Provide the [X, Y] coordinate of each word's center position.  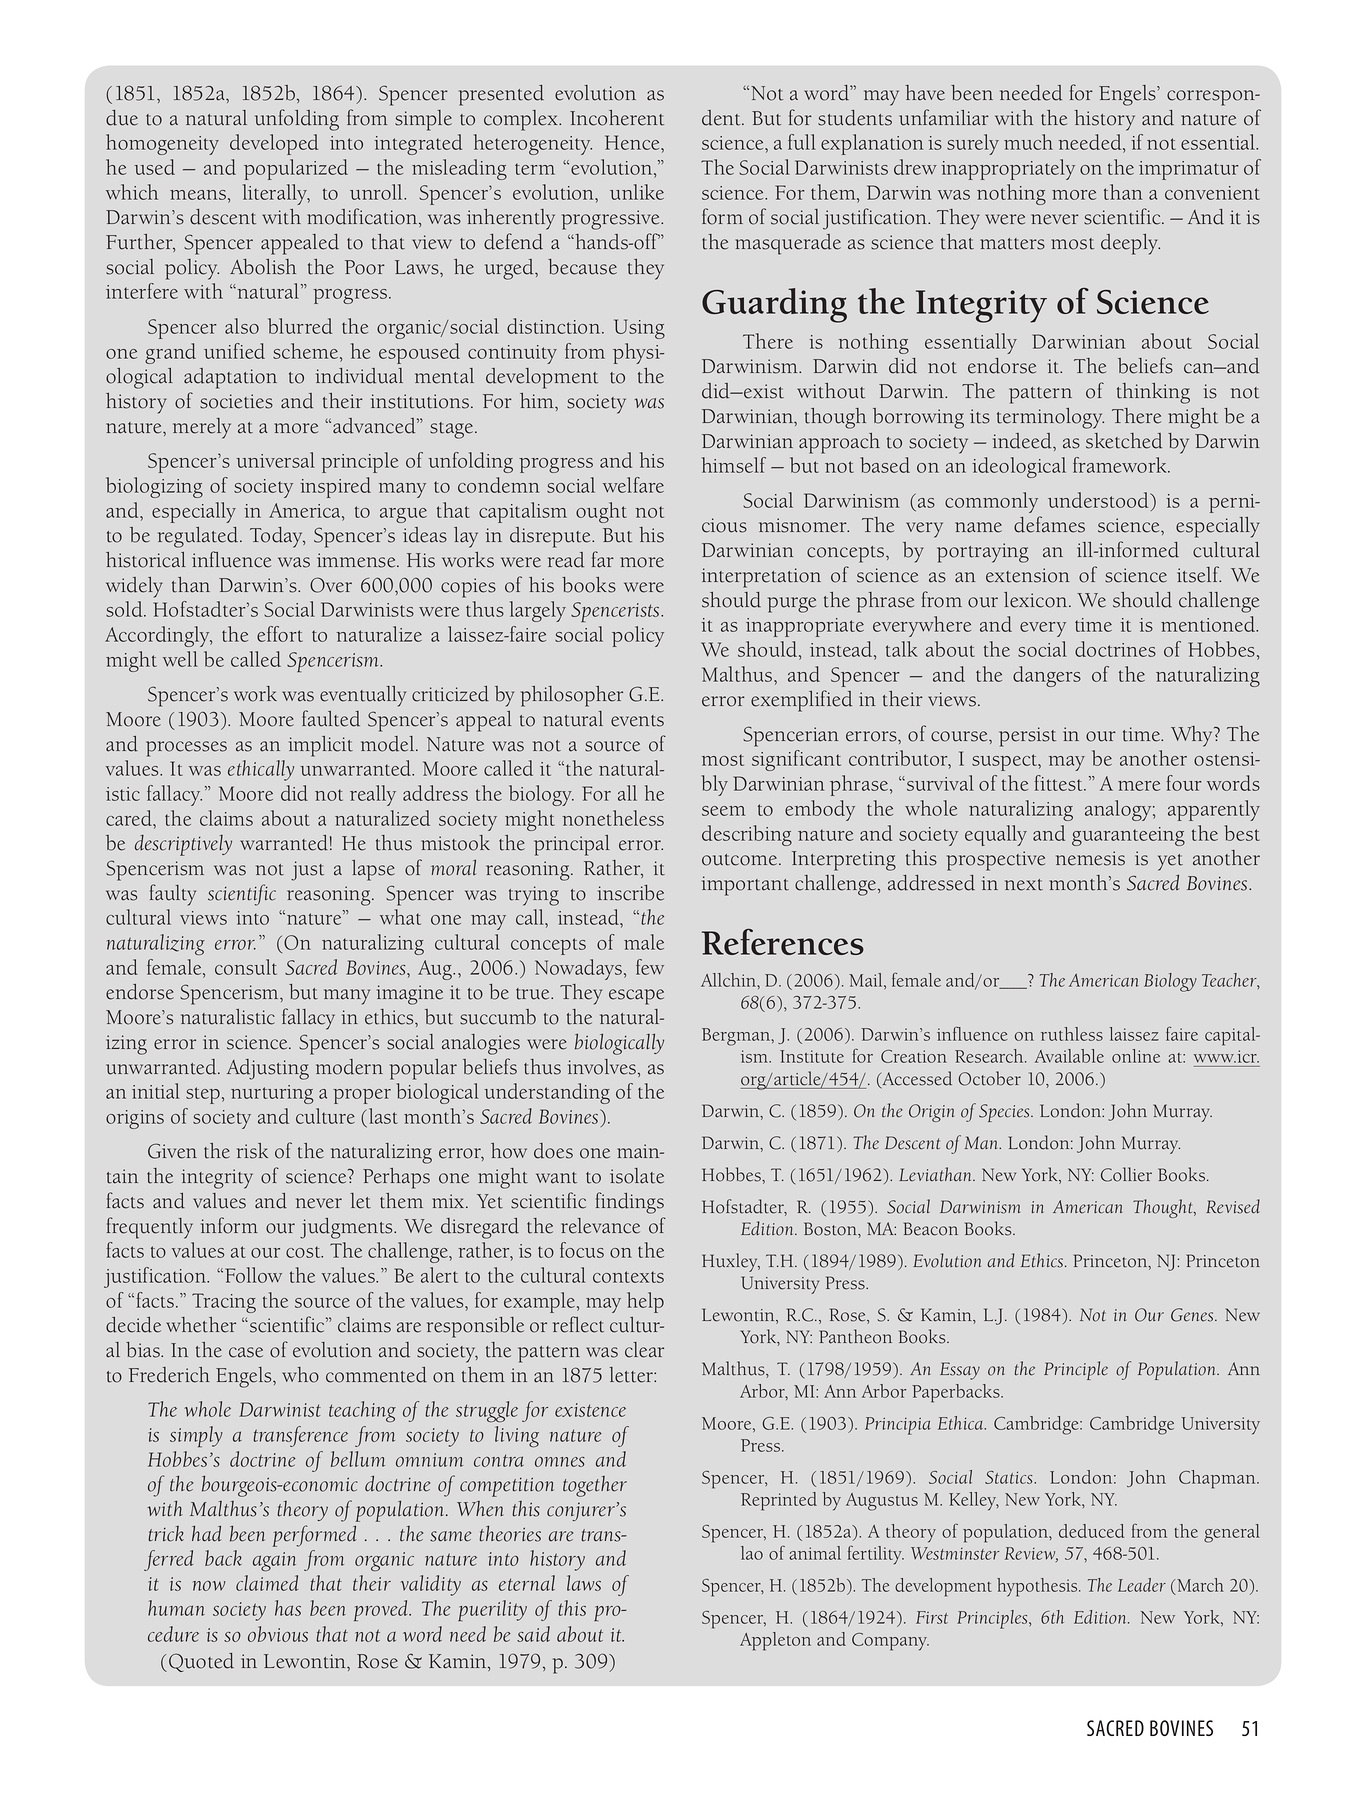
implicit [321, 746]
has [288, 1608]
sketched [1124, 441]
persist [1027, 737]
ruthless [1072, 1034]
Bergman [737, 1037]
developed [274, 144]
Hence [633, 142]
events [637, 721]
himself [734, 465]
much [1028, 142]
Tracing [224, 1303]
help [645, 1302]
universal [275, 460]
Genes [1193, 1315]
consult [246, 967]
